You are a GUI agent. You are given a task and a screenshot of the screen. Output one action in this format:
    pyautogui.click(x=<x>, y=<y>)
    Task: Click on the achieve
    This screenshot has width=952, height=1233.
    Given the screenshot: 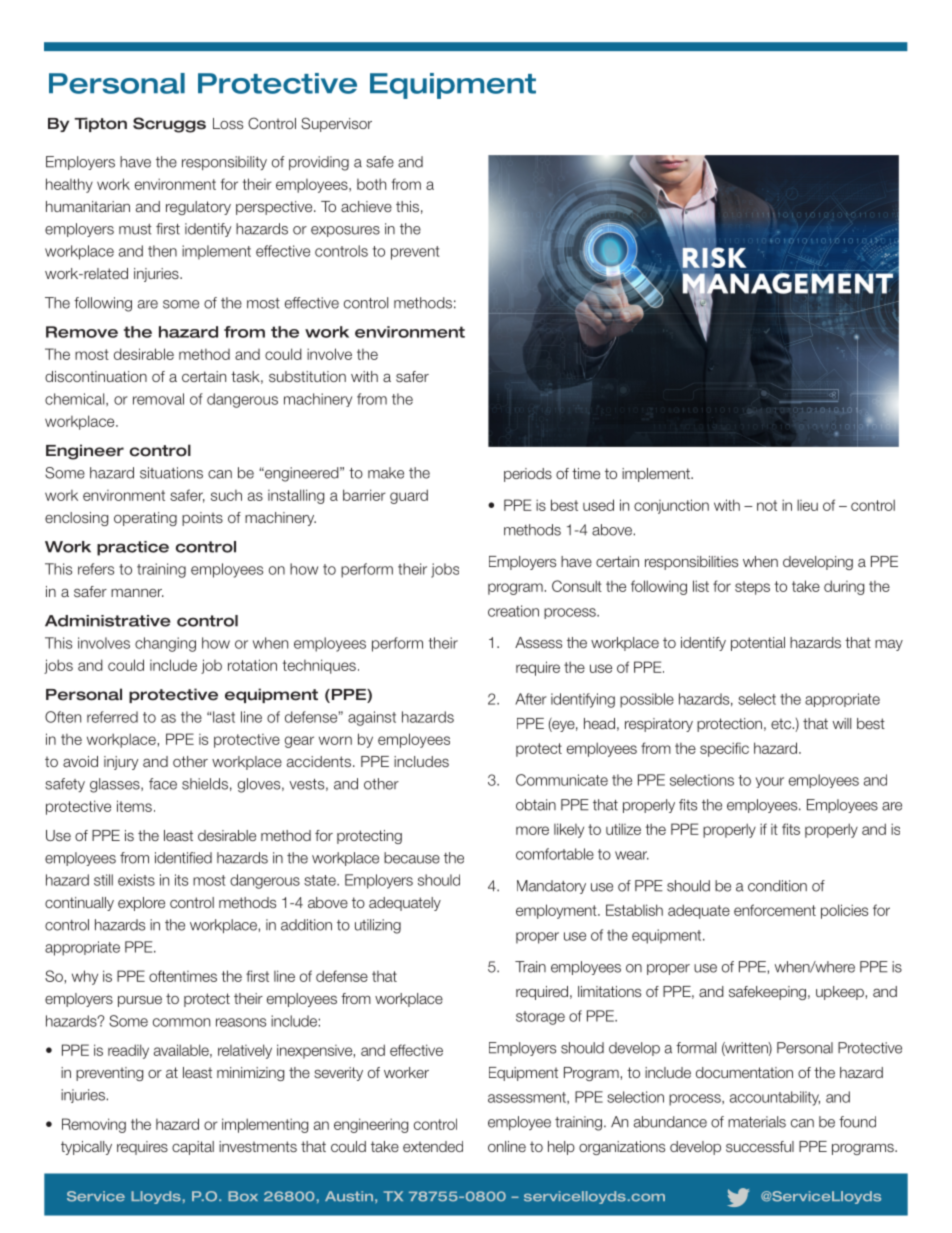 What is the action you would take?
    pyautogui.click(x=366, y=206)
